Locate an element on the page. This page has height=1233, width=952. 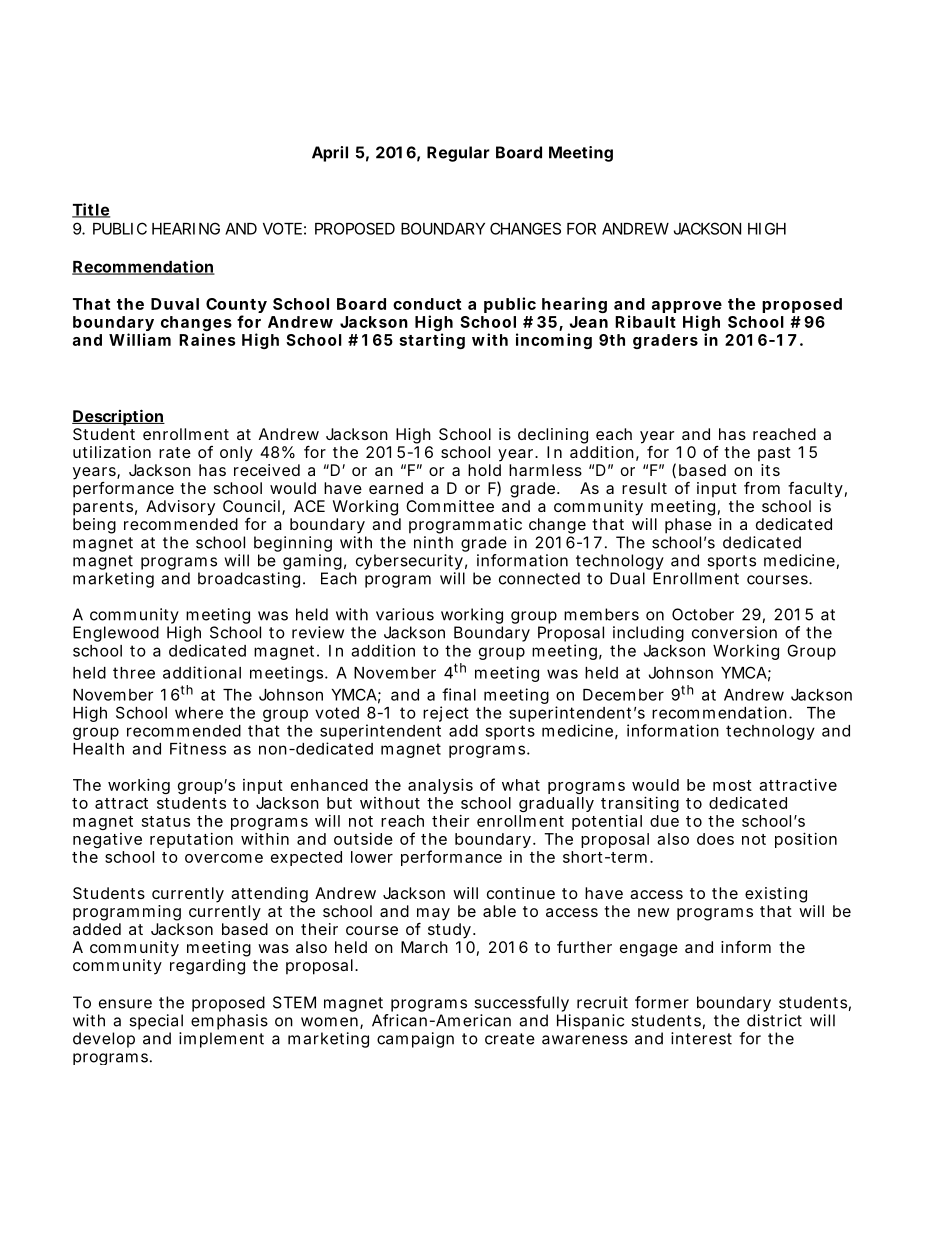
Title is located at coordinates (91, 210).
